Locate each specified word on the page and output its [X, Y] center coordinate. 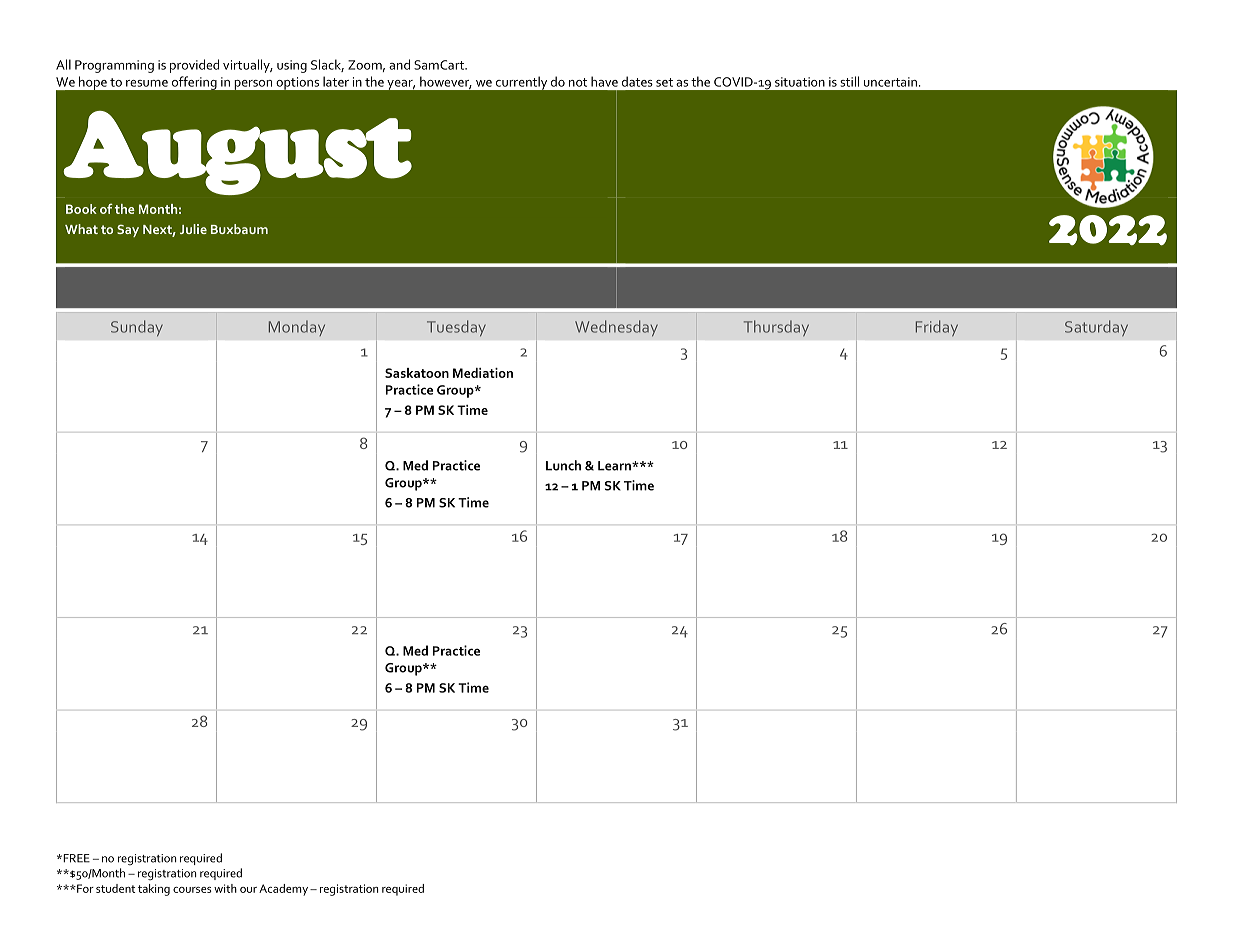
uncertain [890, 82]
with [225, 888]
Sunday [137, 328]
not [578, 82]
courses [192, 890]
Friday [937, 328]
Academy [285, 890]
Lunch [563, 465]
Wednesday [616, 328]
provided [194, 66]
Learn [615, 466]
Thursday [776, 328]
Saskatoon [417, 373]
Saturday [1096, 328]
